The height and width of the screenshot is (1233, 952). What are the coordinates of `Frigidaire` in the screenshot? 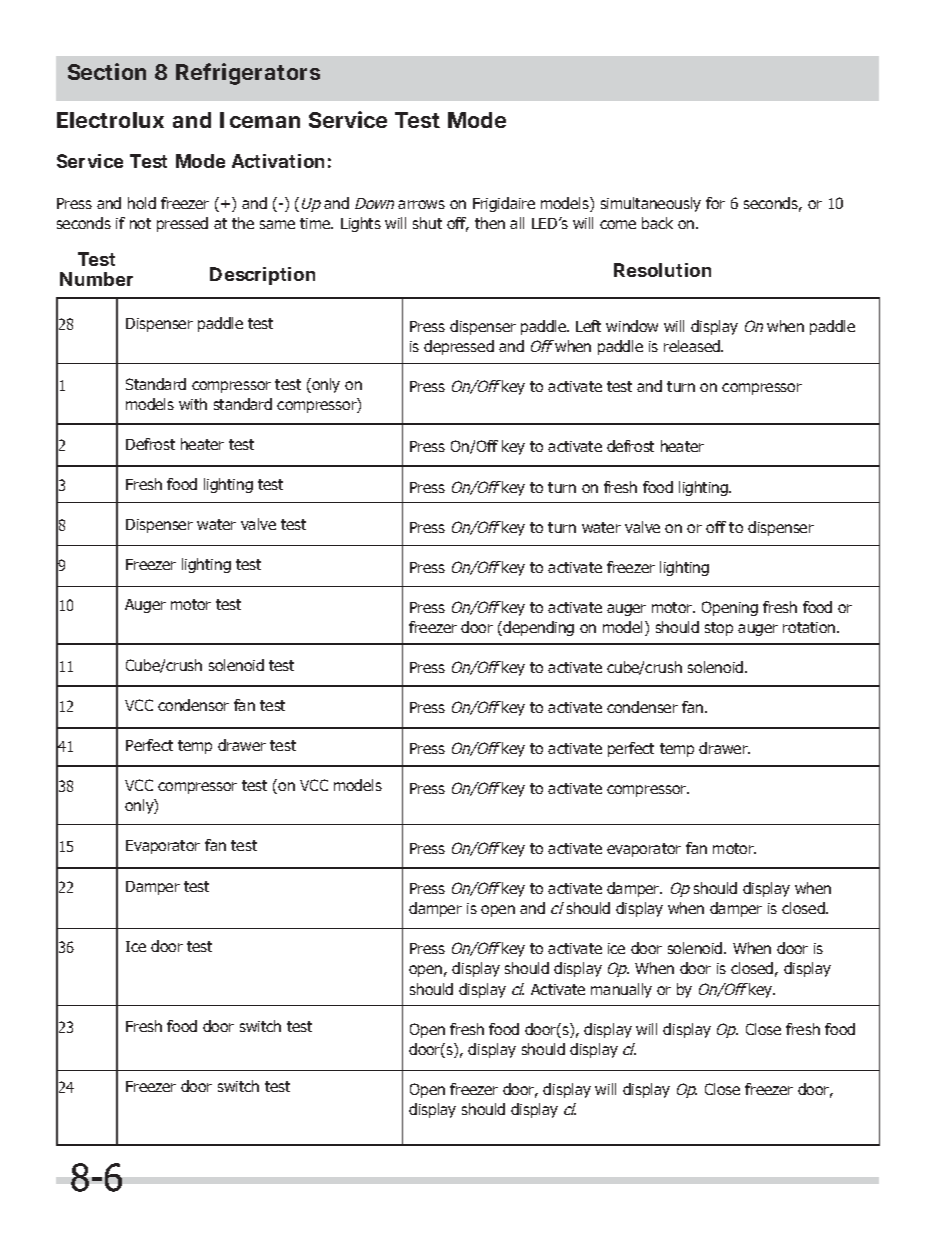 It's located at (504, 204).
